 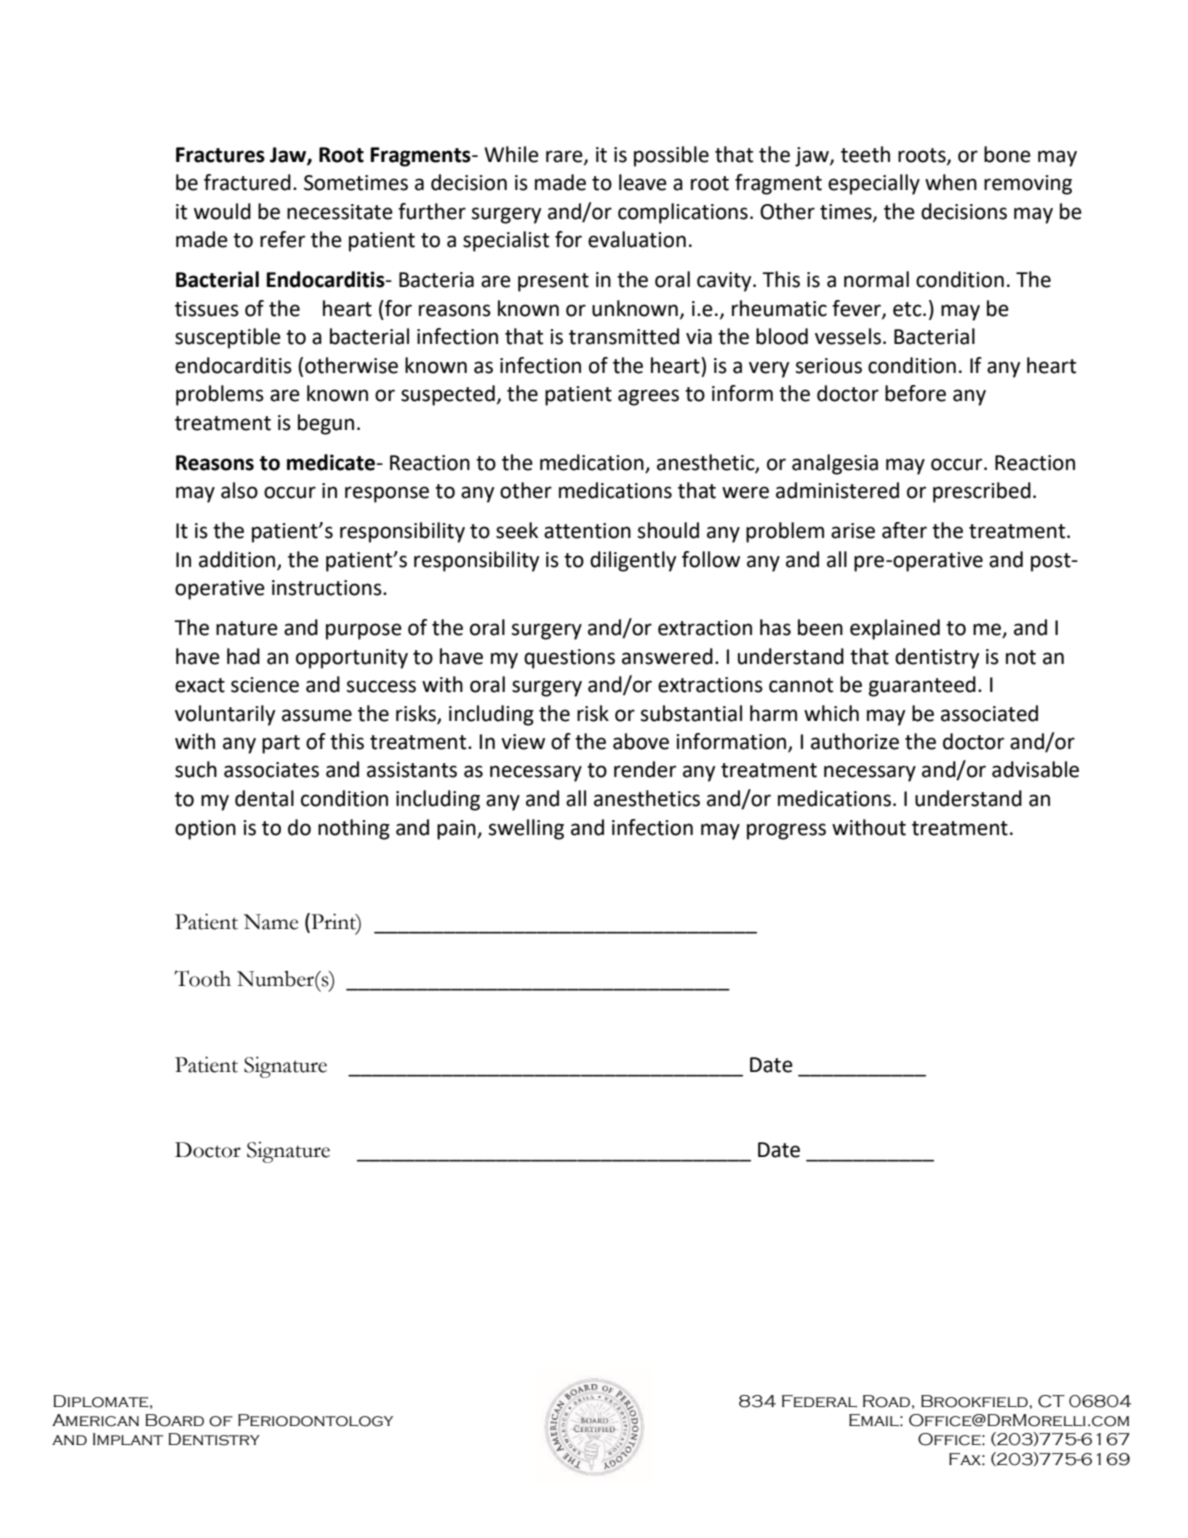 What do you see at coordinates (174, 1420) in the screenshot?
I see `Board` at bounding box center [174, 1420].
